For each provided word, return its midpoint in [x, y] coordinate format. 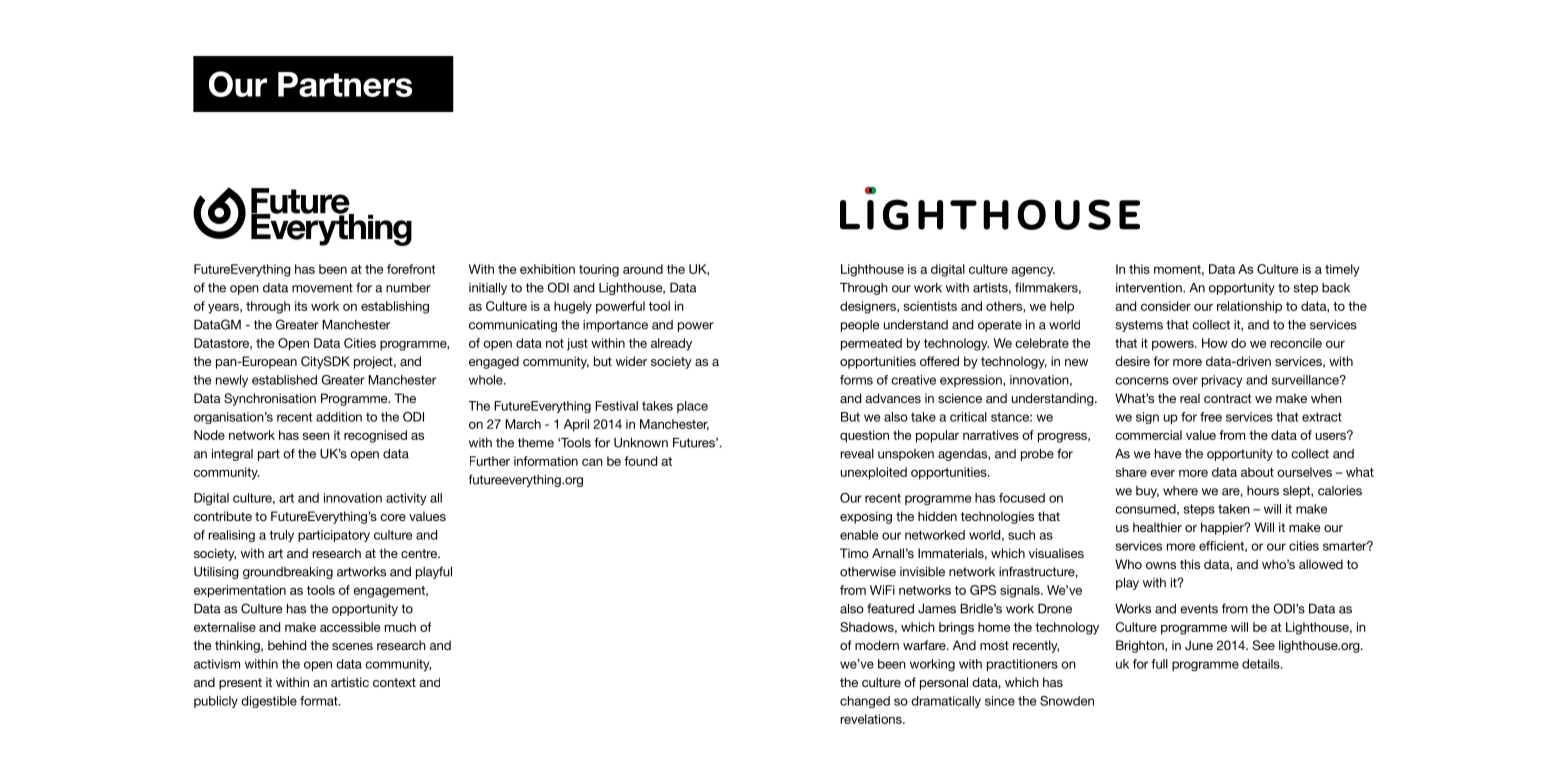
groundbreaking [288, 573]
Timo [854, 553]
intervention [1150, 288]
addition [339, 417]
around [643, 269]
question [864, 436]
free [1211, 417]
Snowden [1067, 701]
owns [1161, 565]
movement [322, 288]
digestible [269, 702]
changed [865, 702]
